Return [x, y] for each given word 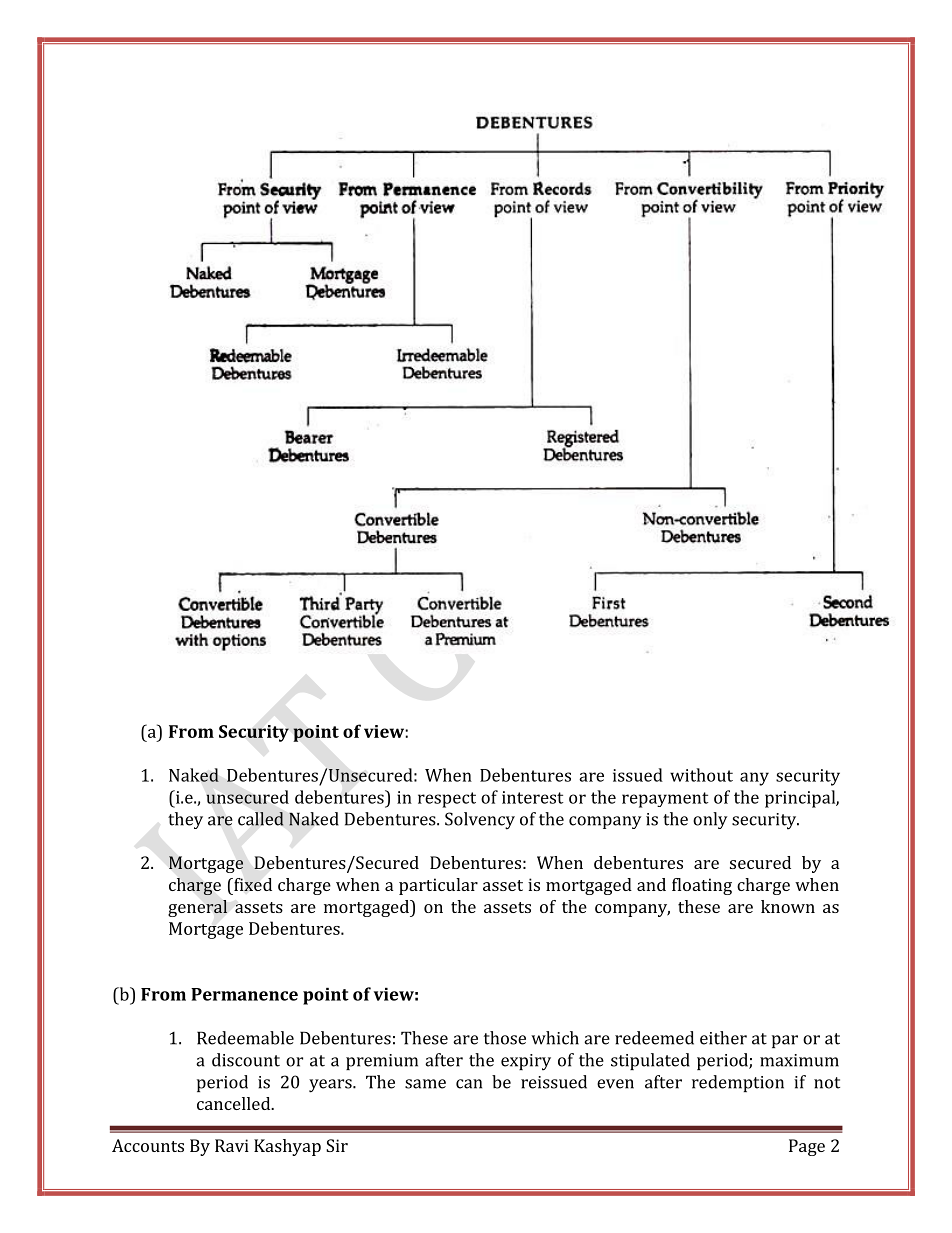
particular [438, 886]
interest [533, 797]
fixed [252, 884]
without [701, 775]
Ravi [232, 1145]
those [505, 1038]
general [197, 908]
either [723, 1038]
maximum [799, 1060]
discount [246, 1060]
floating [702, 886]
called [261, 819]
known [788, 906]
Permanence [244, 994]
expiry [526, 1062]
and [651, 884]
